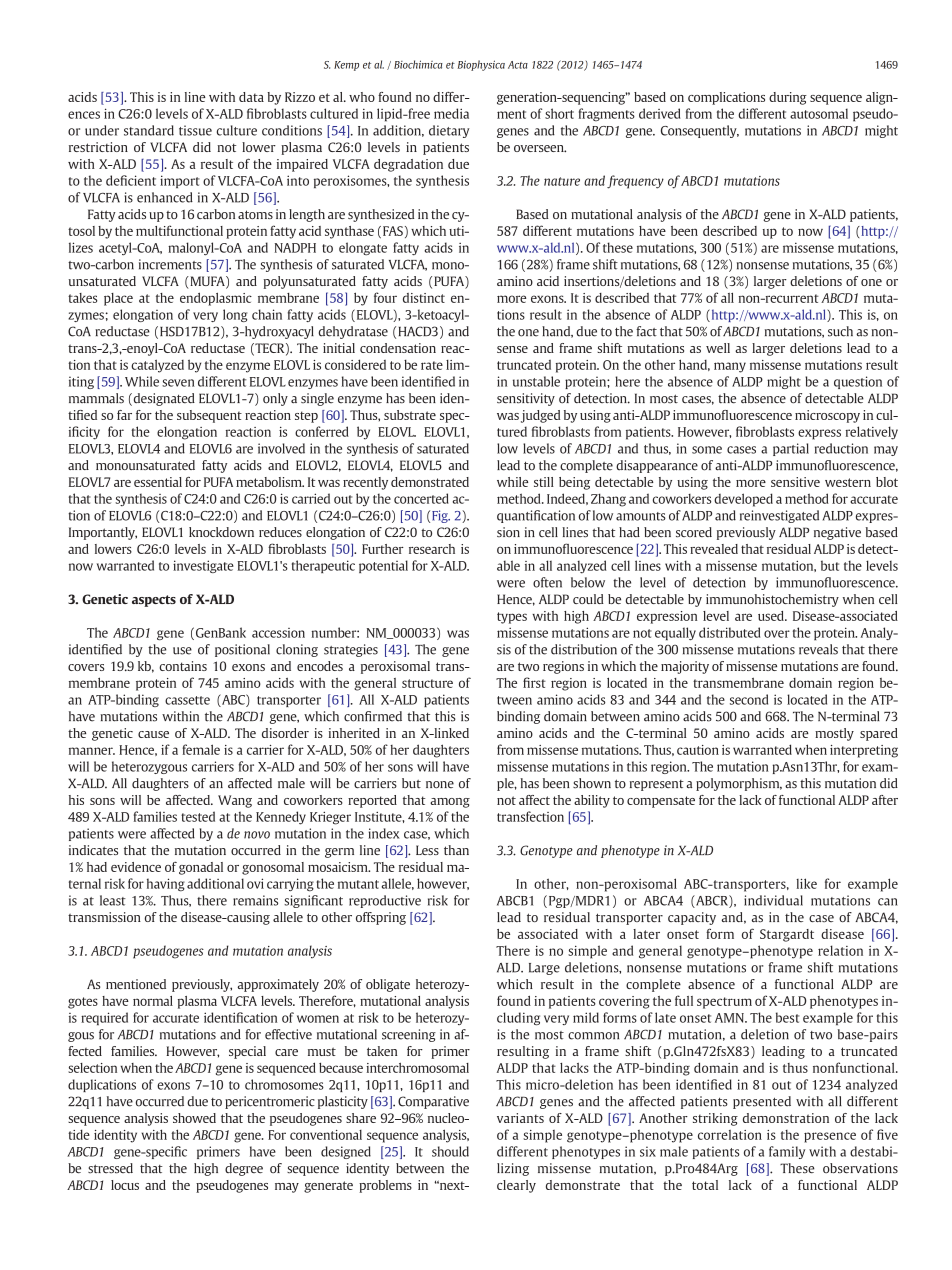 The image size is (952, 1270). What do you see at coordinates (195, 130) in the page?
I see `tissue` at bounding box center [195, 130].
